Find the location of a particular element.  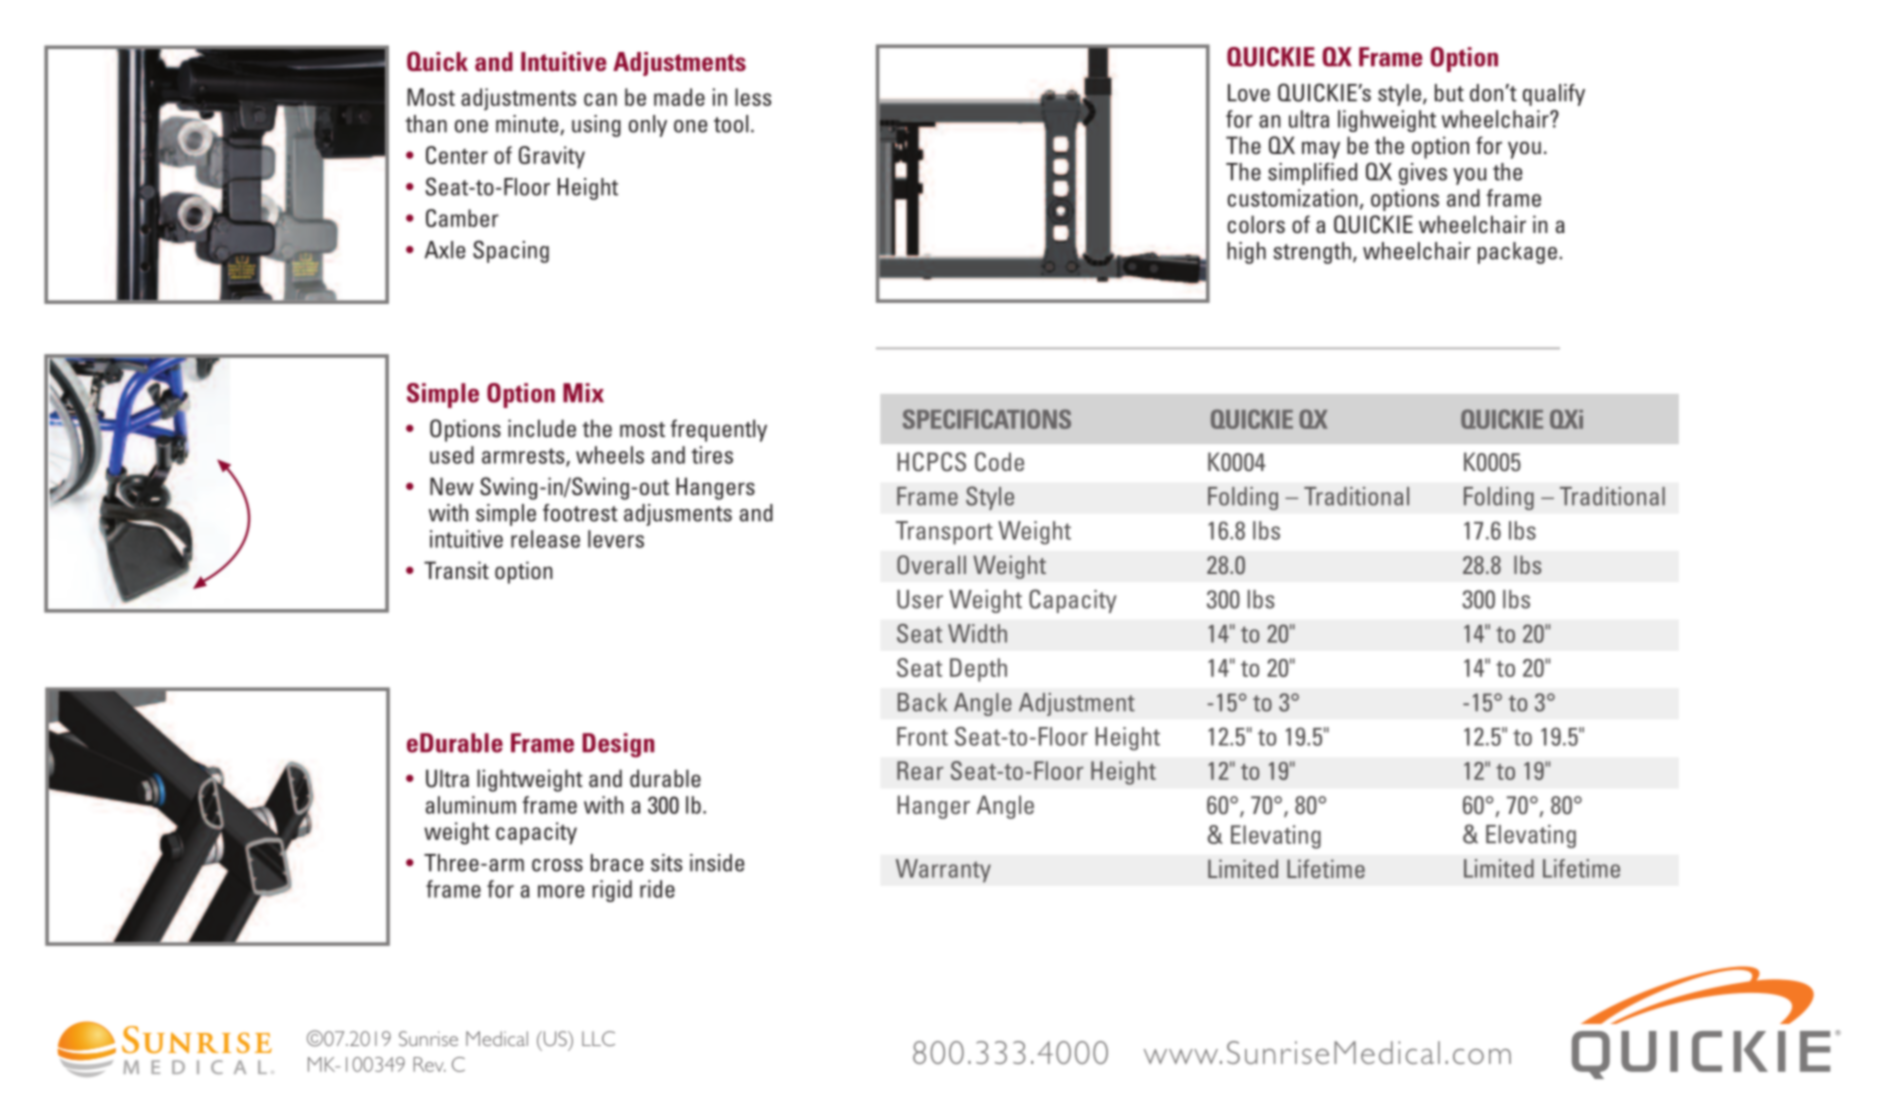

but is located at coordinates (1449, 93).
